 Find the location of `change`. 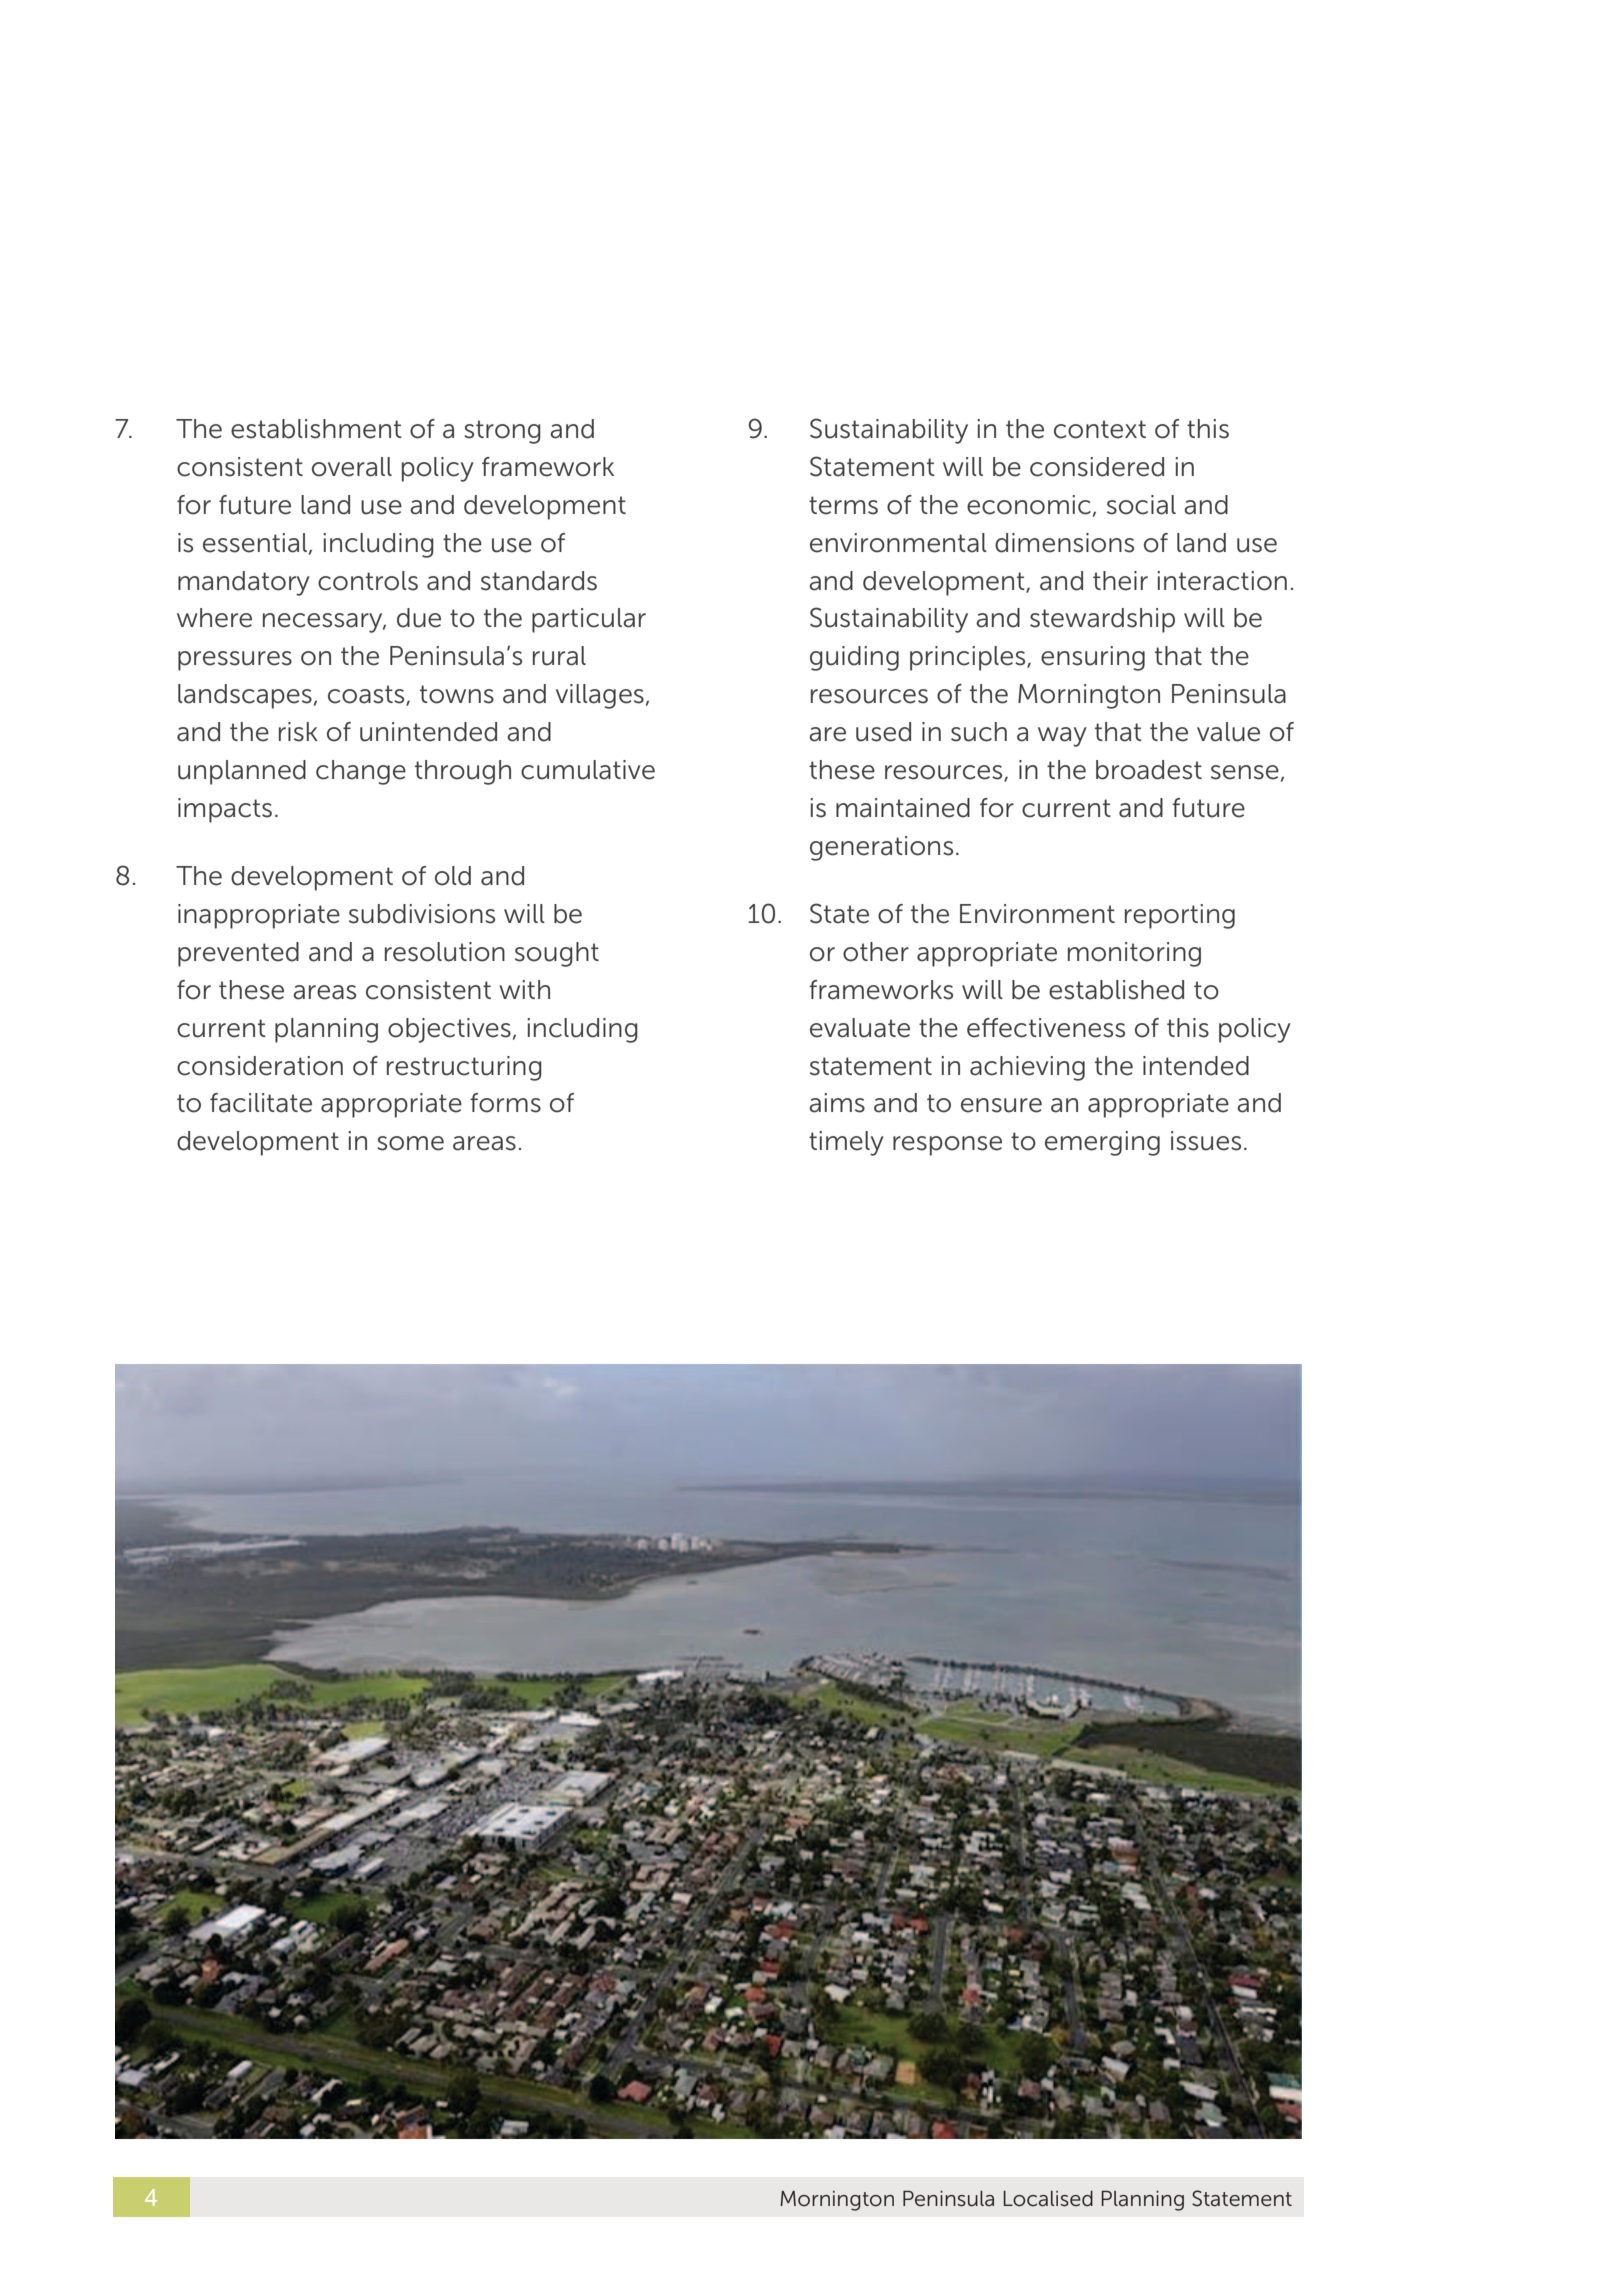

change is located at coordinates (361, 772).
